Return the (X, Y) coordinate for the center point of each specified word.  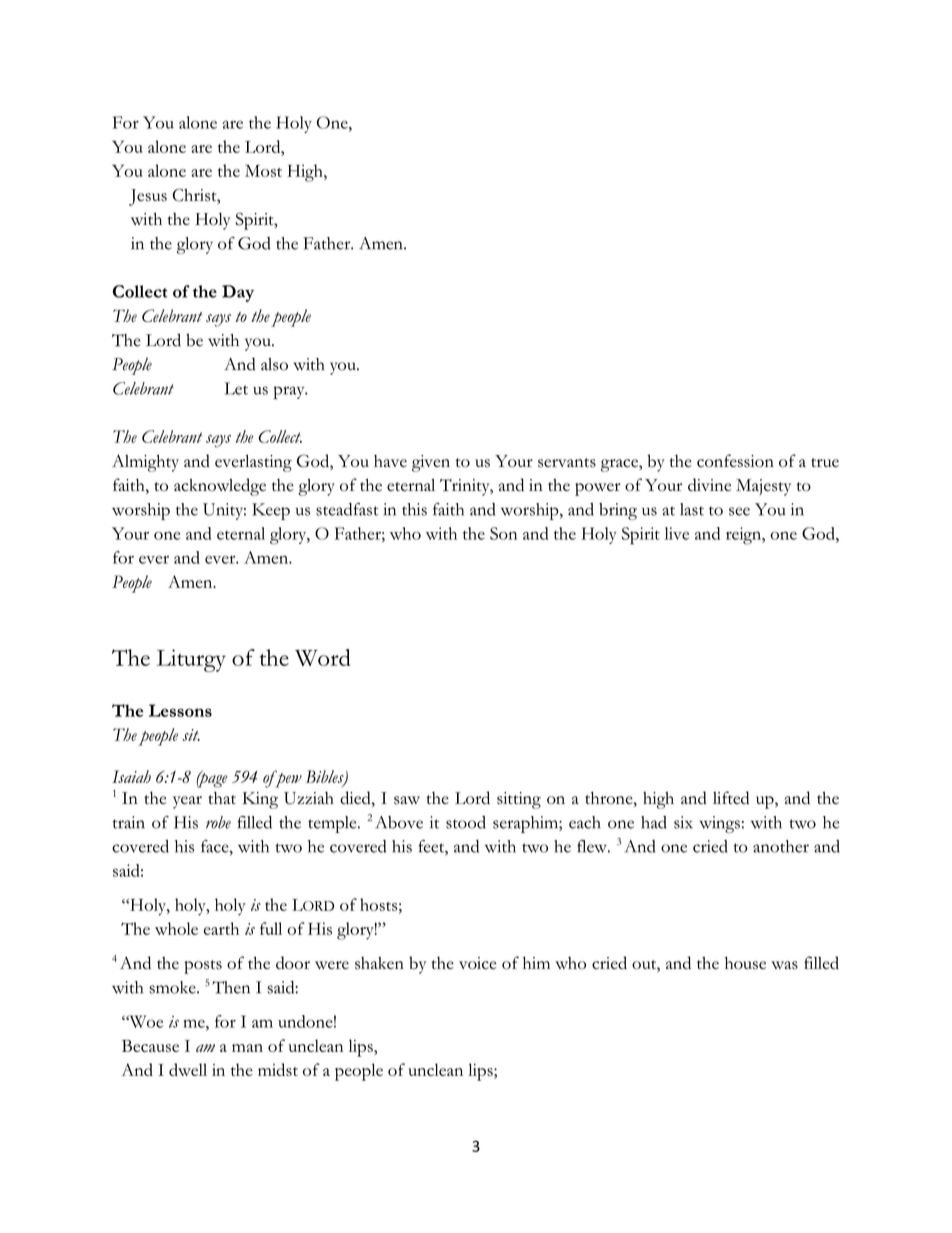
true (825, 462)
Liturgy (191, 660)
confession (735, 461)
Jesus (148, 197)
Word (323, 657)
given (431, 463)
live (677, 533)
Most (263, 171)
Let (236, 388)
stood (466, 822)
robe (218, 822)
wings (719, 824)
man (247, 1048)
